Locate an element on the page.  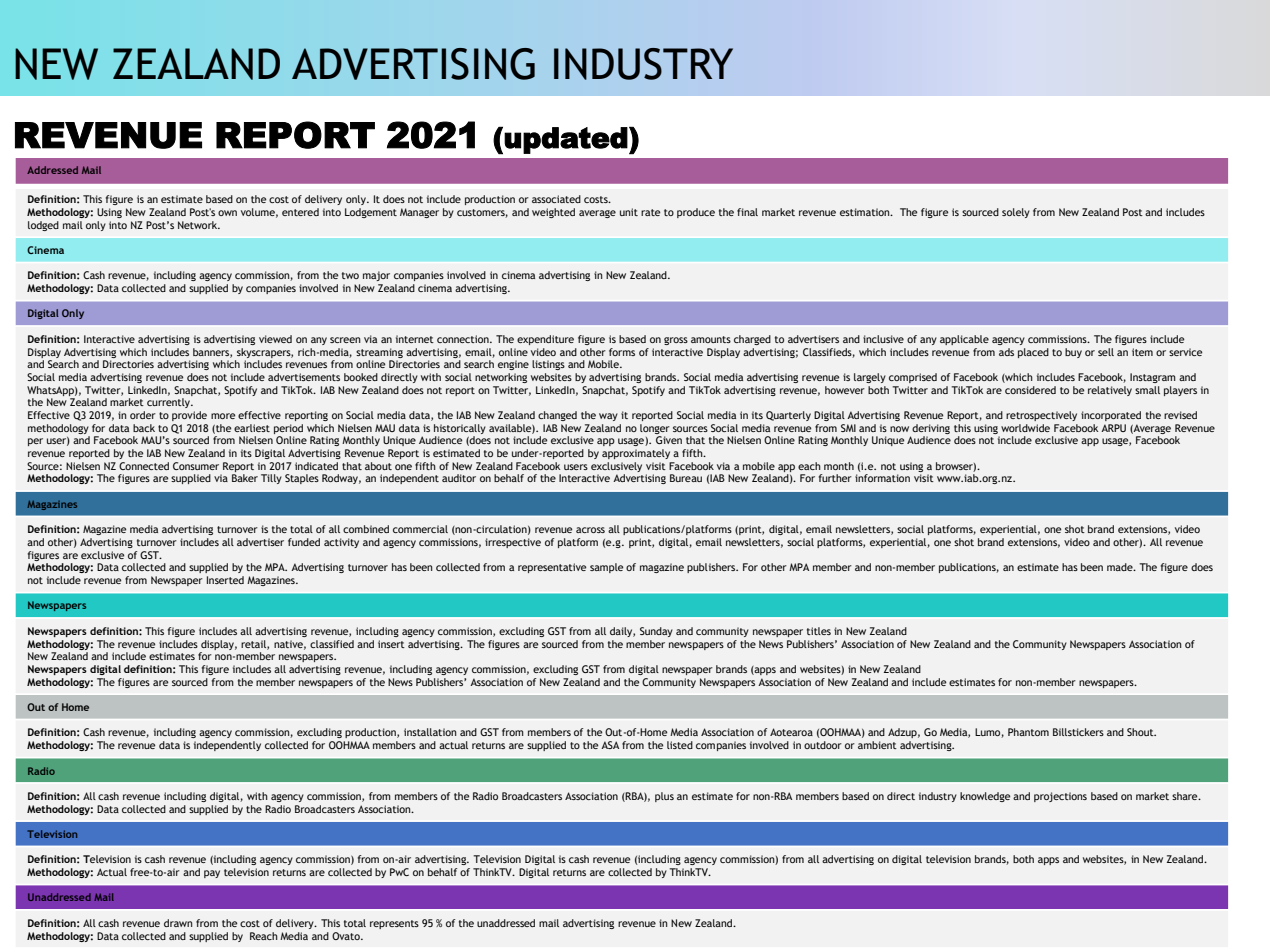
represents is located at coordinates (394, 924).
